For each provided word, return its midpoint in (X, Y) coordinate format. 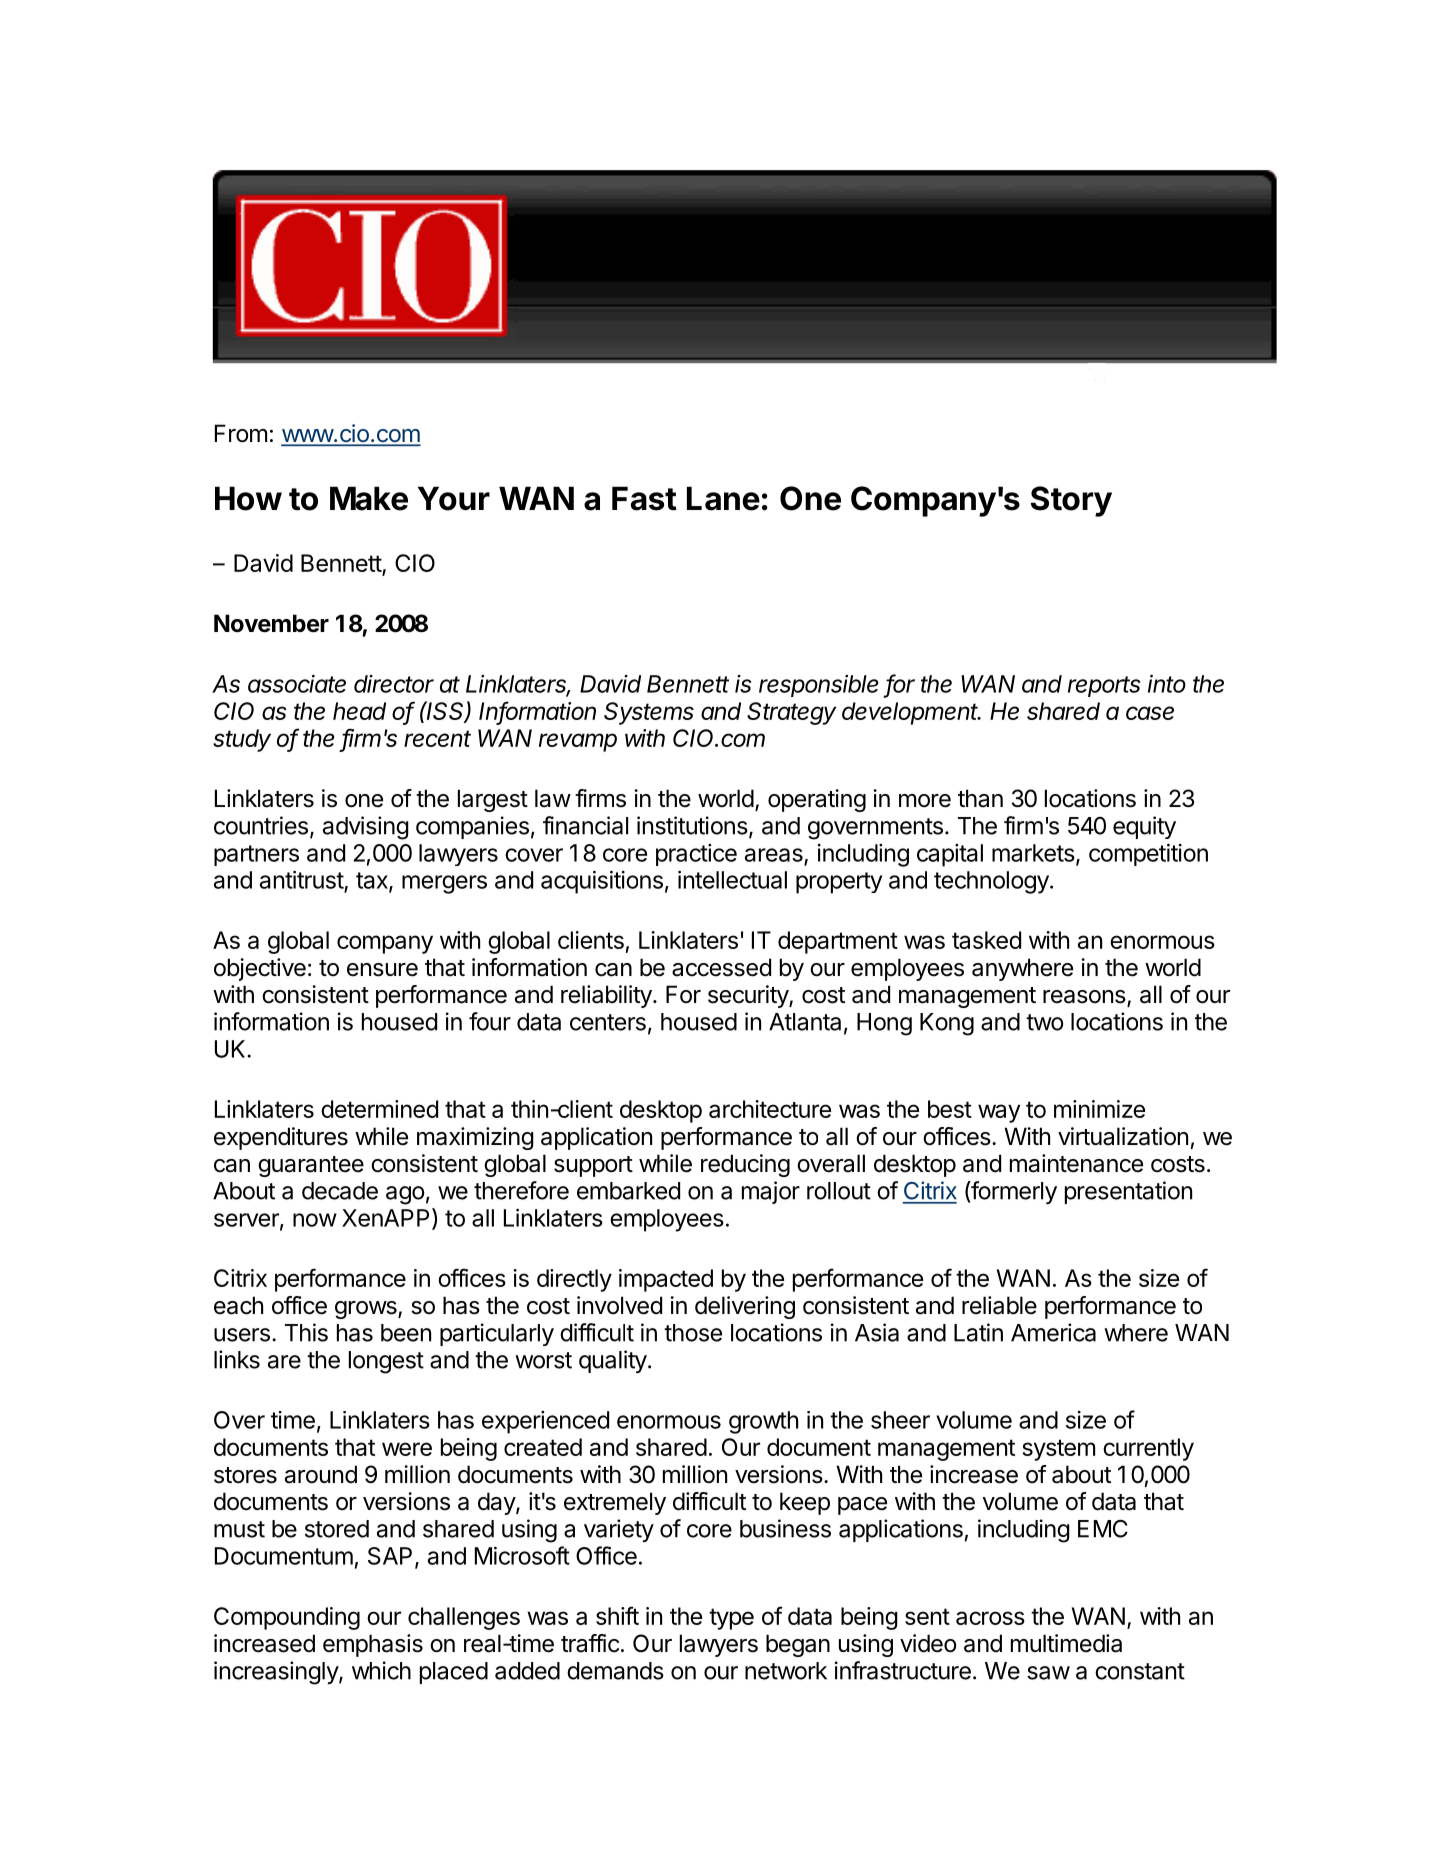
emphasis (373, 1645)
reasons (1085, 998)
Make (369, 498)
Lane (723, 498)
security (749, 996)
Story (1071, 501)
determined (379, 1109)
